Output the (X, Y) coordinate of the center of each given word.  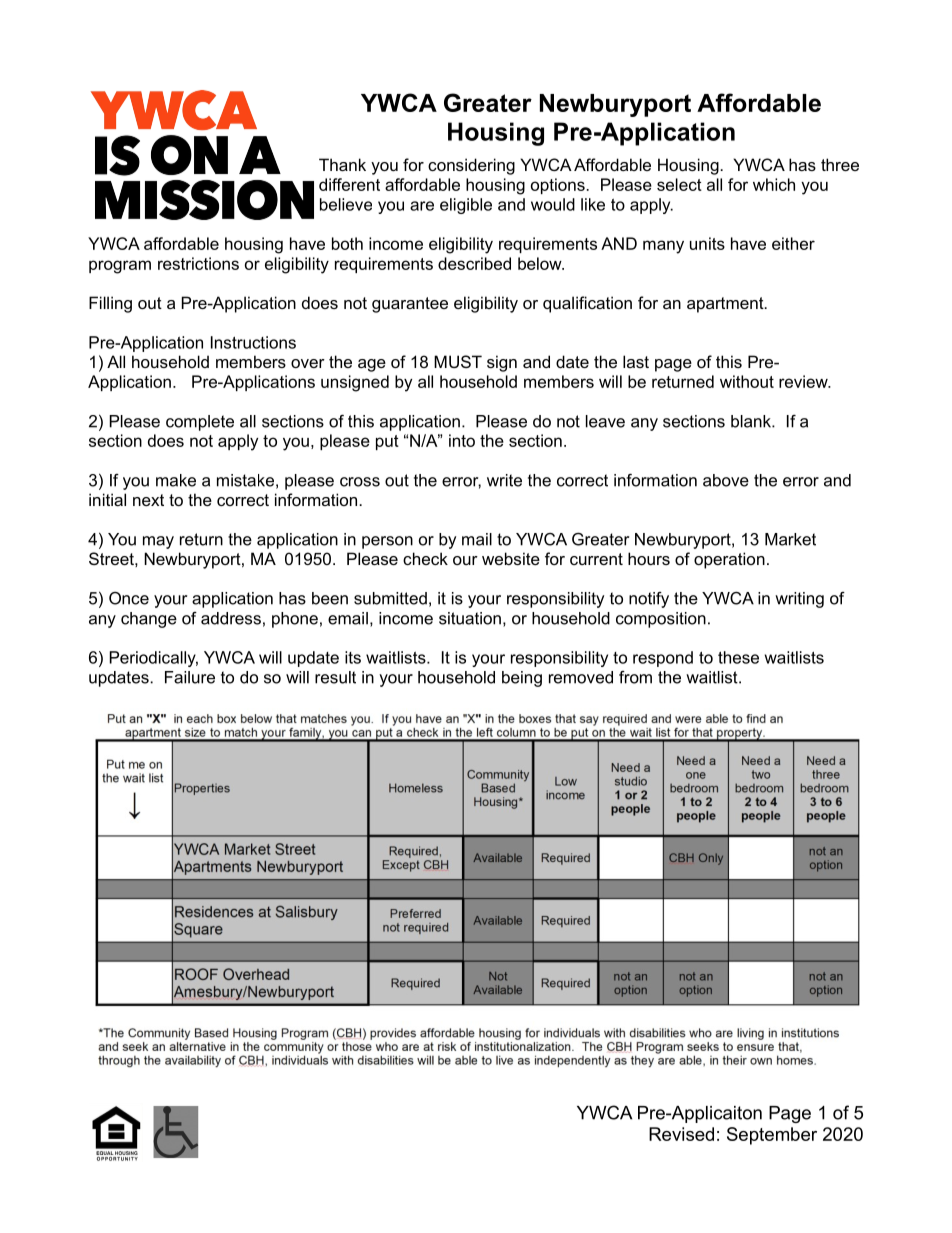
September (772, 1136)
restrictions (198, 263)
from (635, 677)
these (738, 657)
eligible (466, 206)
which (774, 184)
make (176, 480)
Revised (681, 1134)
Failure (190, 677)
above (726, 480)
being (522, 679)
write (504, 480)
